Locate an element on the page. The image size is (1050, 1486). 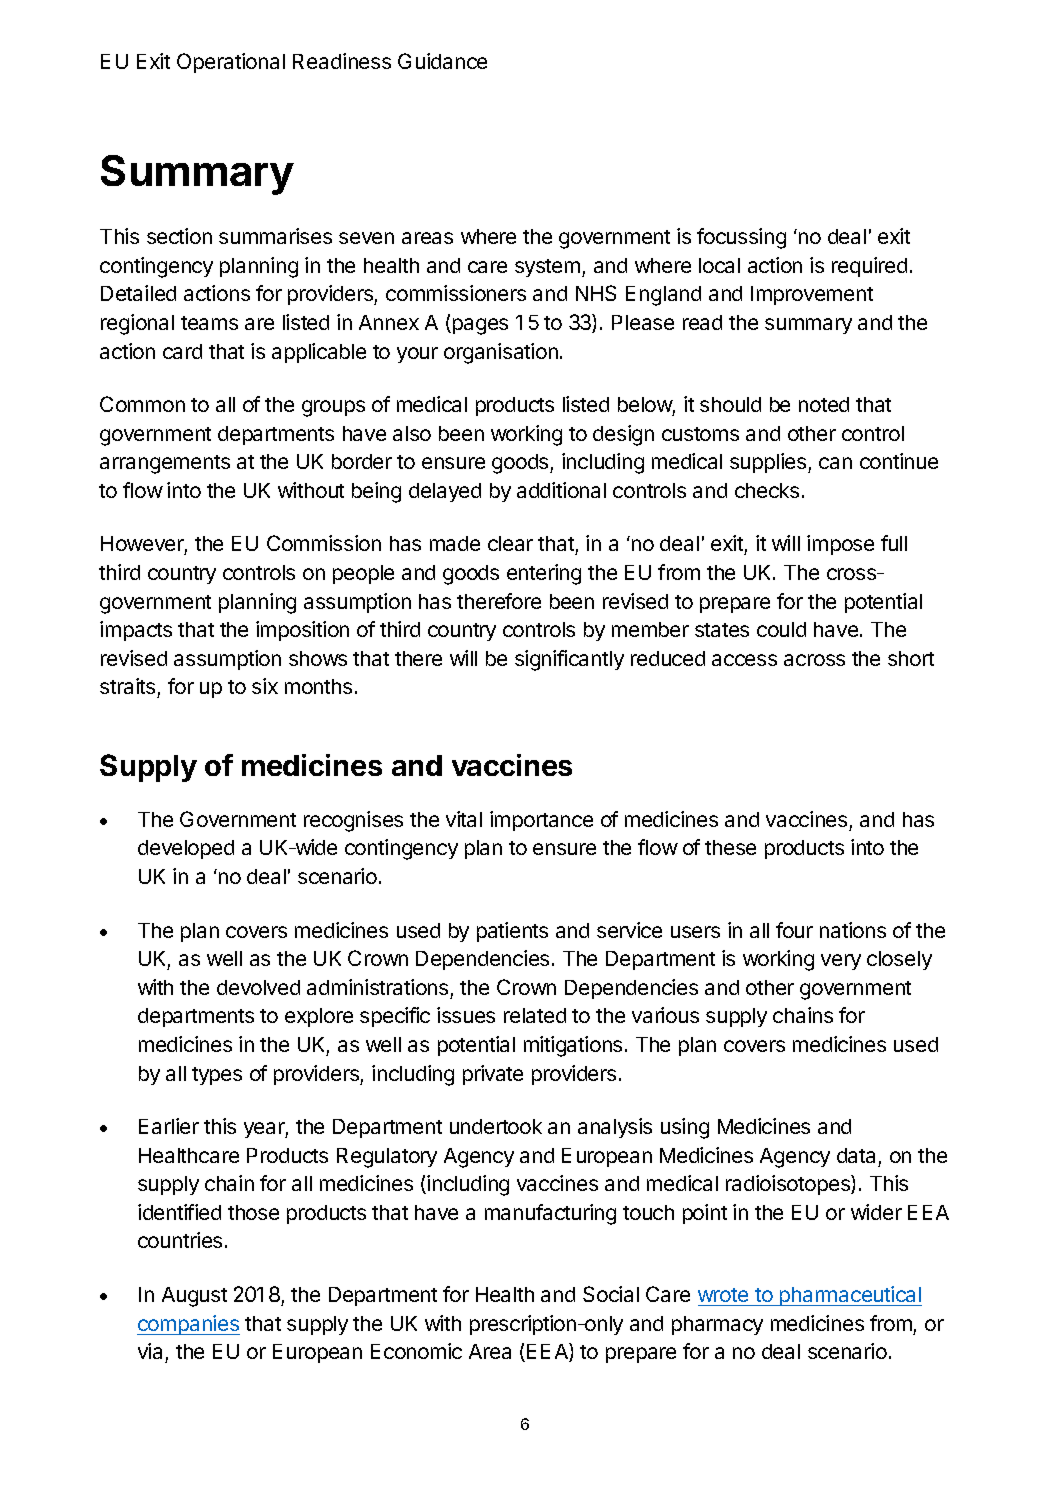
developed is located at coordinates (186, 849).
